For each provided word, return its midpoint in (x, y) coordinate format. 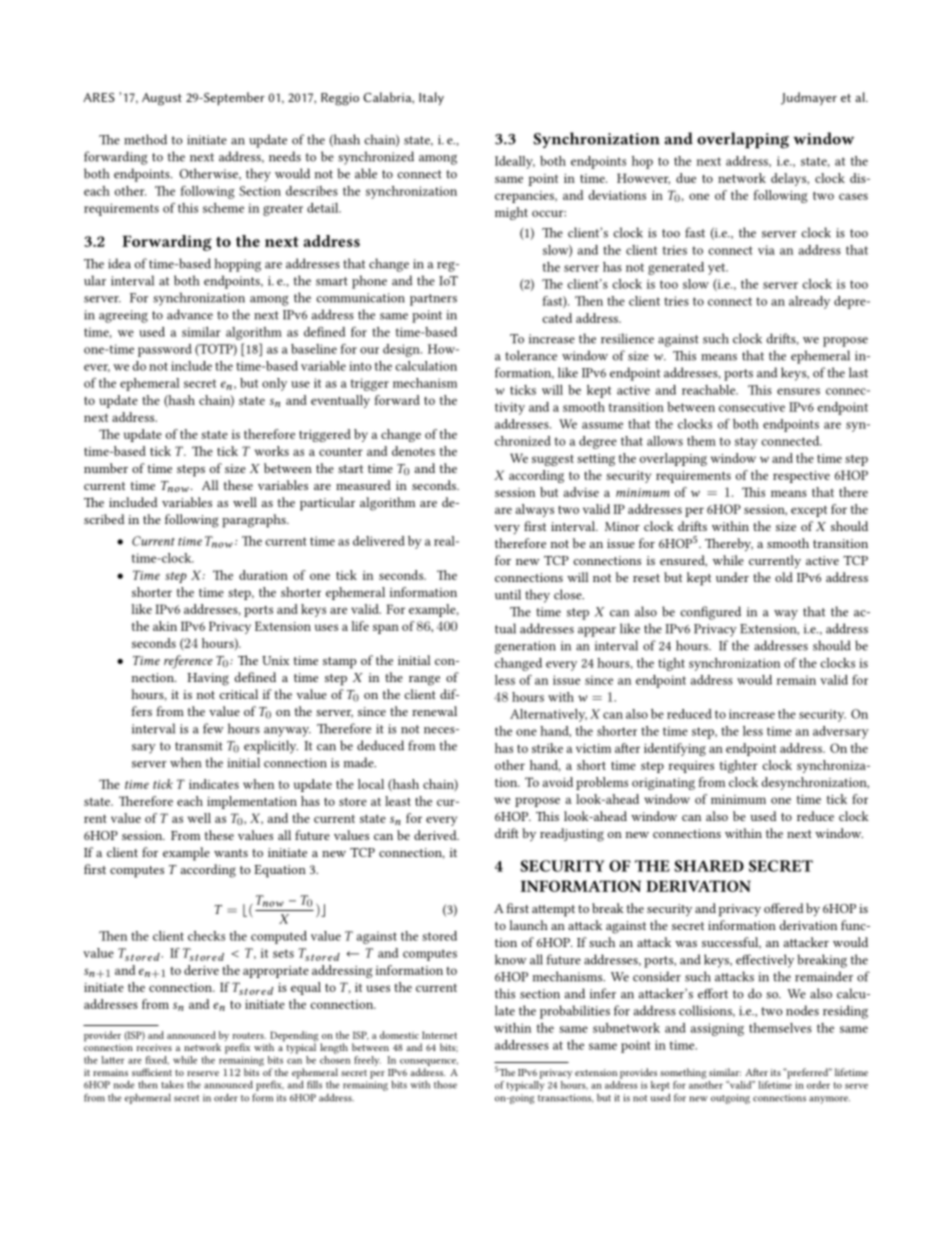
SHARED (709, 866)
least (398, 801)
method (145, 139)
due (686, 178)
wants (231, 853)
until (508, 594)
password (165, 350)
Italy (431, 99)
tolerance (531, 355)
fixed (157, 1060)
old (784, 577)
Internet (439, 1035)
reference (188, 662)
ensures (798, 391)
